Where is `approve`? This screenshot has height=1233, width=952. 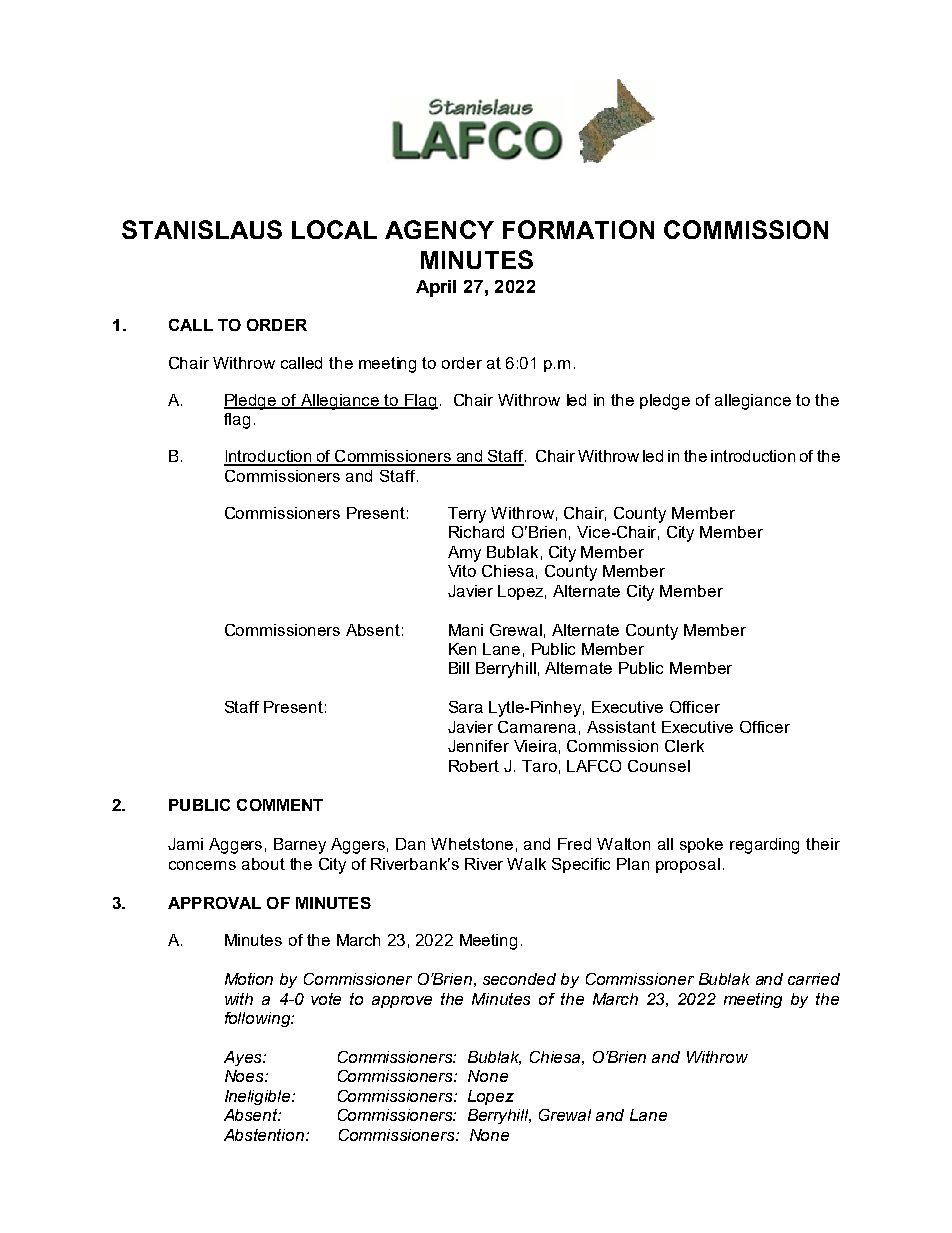 approve is located at coordinates (402, 1002).
